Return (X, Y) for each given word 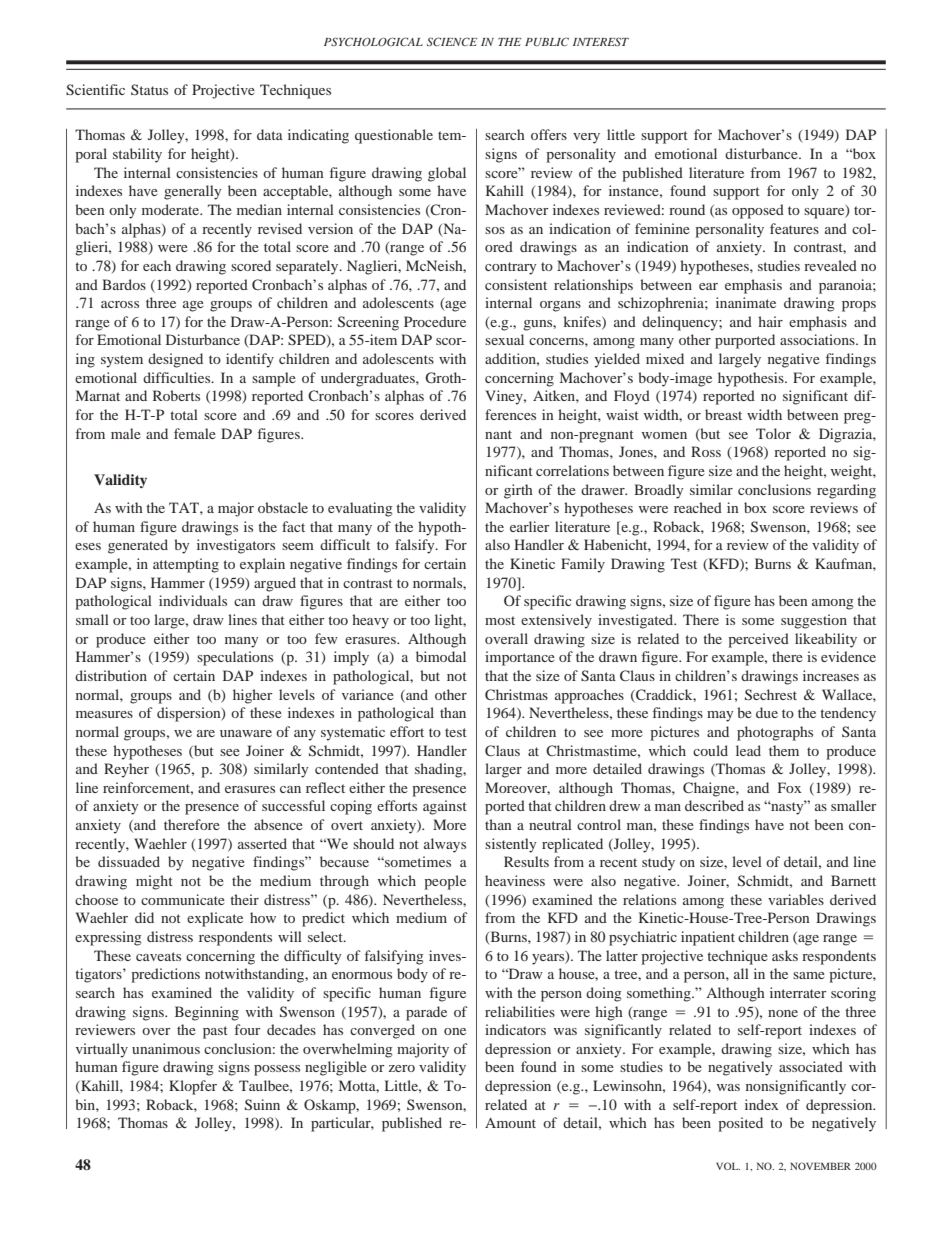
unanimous (166, 1048)
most (500, 620)
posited (740, 1124)
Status (149, 89)
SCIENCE (452, 41)
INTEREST (601, 41)
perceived (758, 640)
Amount (510, 1122)
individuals (193, 600)
